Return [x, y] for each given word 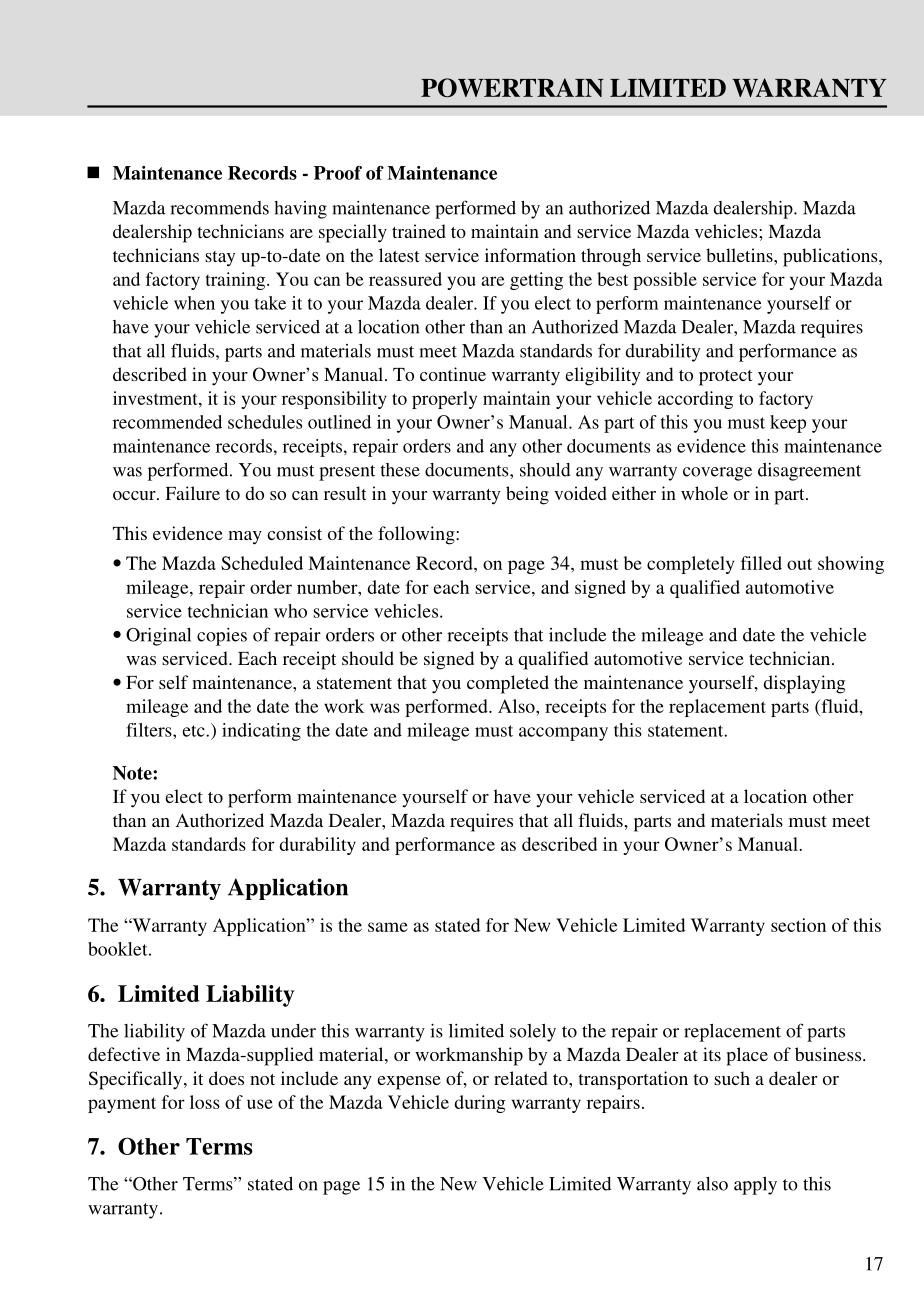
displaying [804, 684]
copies [222, 637]
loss [205, 1102]
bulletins [740, 255]
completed [508, 684]
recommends [219, 208]
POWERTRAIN [512, 88]
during [480, 1104]
